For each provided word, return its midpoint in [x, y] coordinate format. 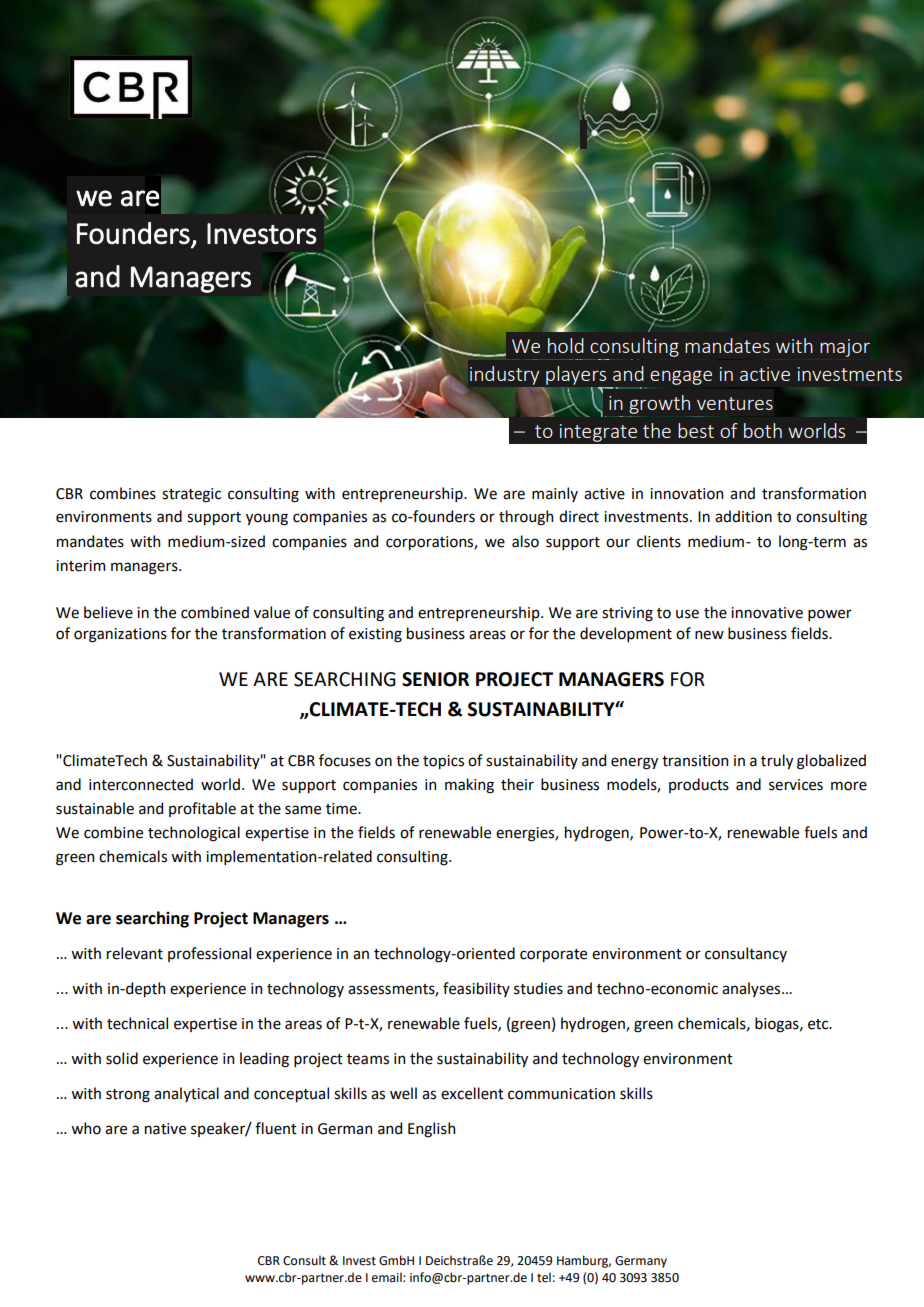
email [388, 1277]
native [165, 1129]
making [469, 786]
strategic [191, 495]
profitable [202, 809]
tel [544, 1277]
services [796, 785]
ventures [735, 403]
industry [504, 375]
